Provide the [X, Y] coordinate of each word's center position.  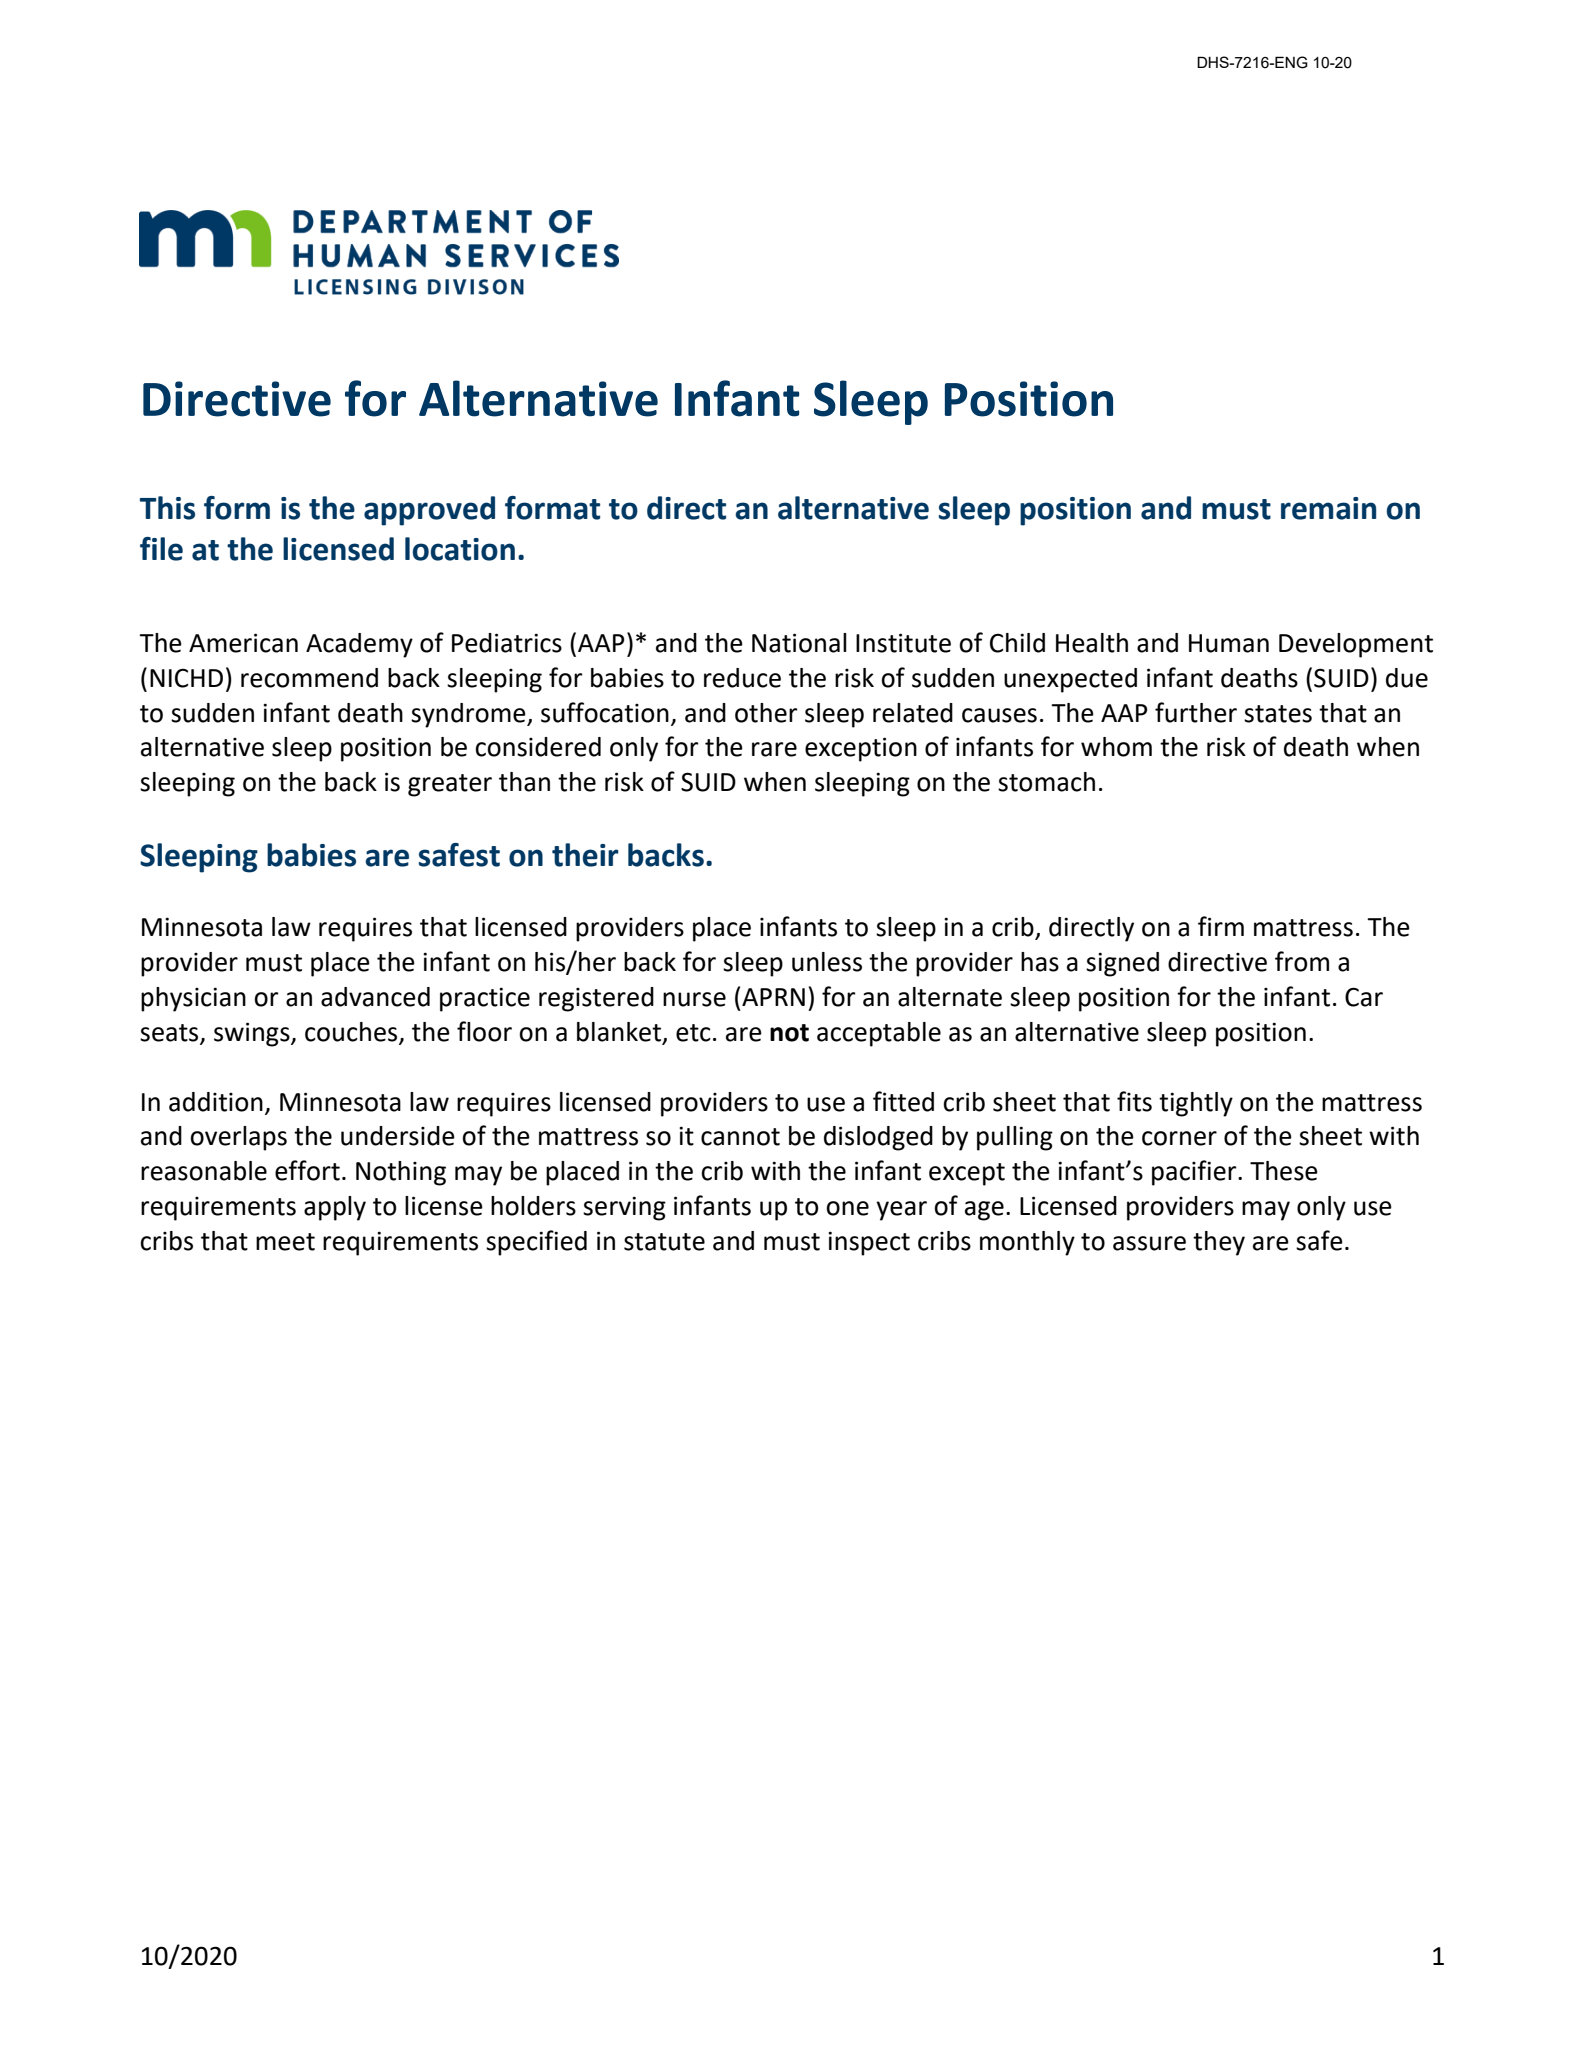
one [847, 1208]
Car [1364, 997]
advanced [375, 997]
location [460, 549]
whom [1116, 747]
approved [429, 511]
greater [450, 785]
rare [774, 749]
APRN [773, 997]
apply [335, 1208]
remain [1328, 508]
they [1219, 1243]
